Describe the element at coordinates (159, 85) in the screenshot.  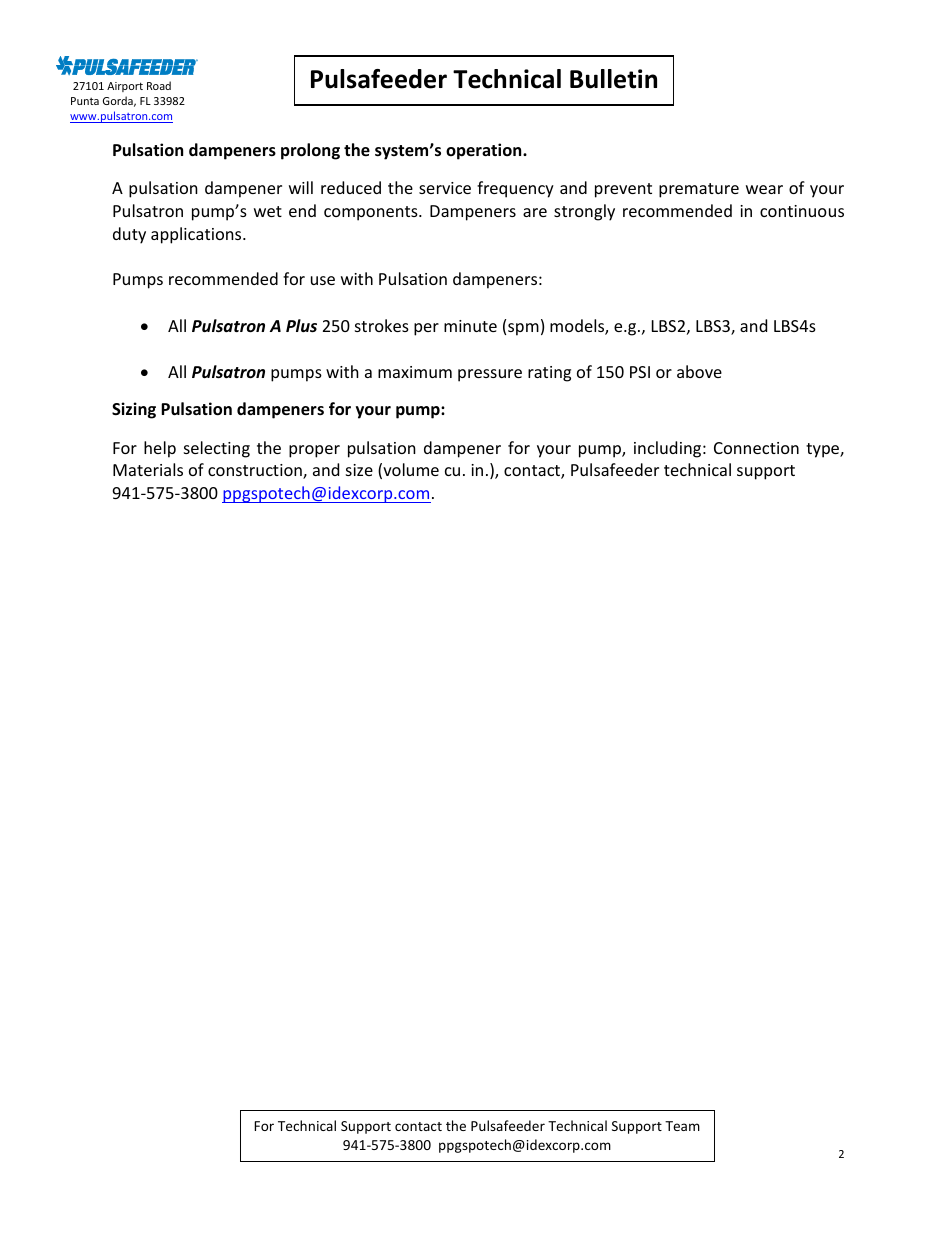
I see `Road` at that location.
